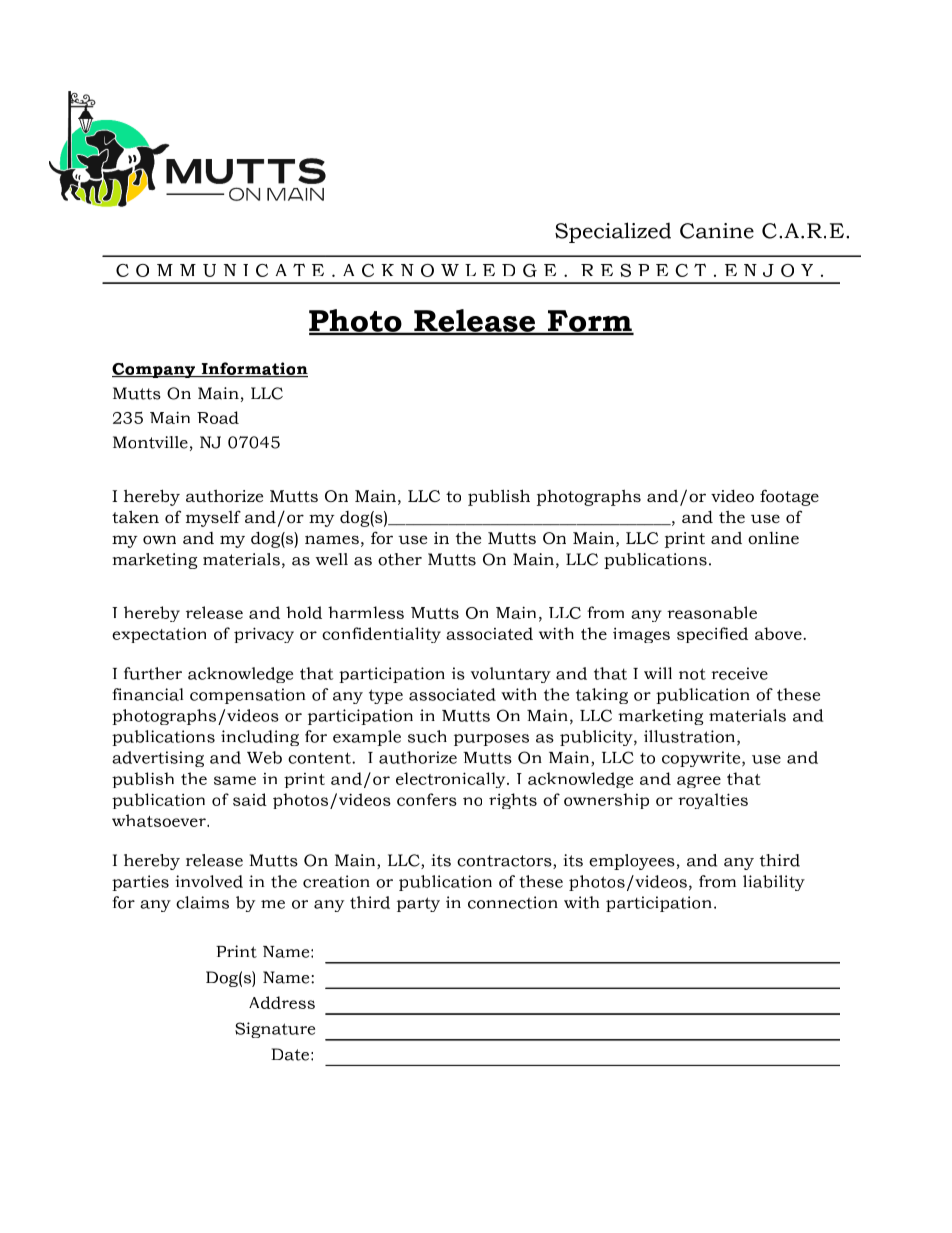 The image size is (952, 1233). Describe the element at coordinates (427, 799) in the image. I see `confers` at that location.
